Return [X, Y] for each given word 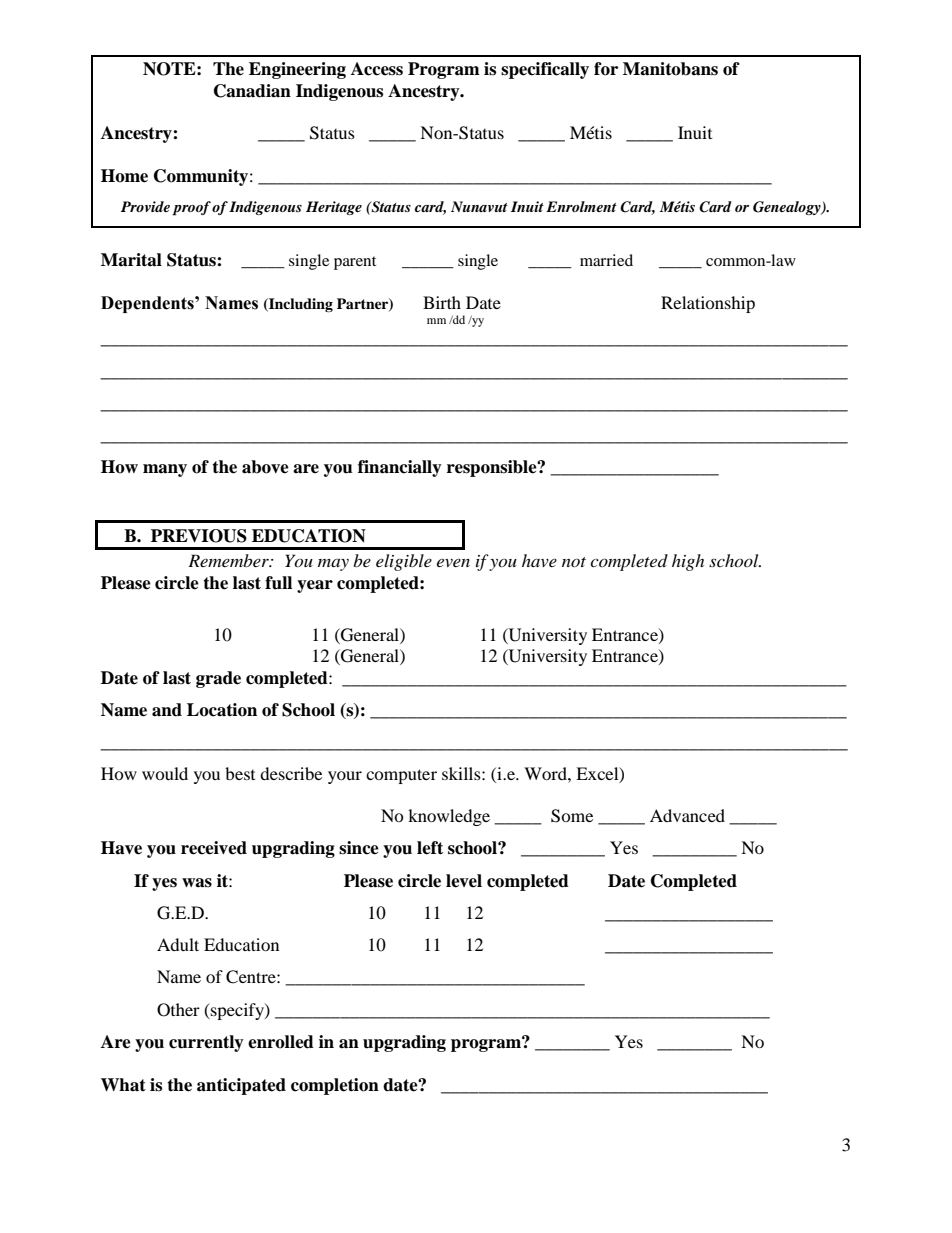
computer [401, 776]
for [606, 69]
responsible [493, 468]
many [165, 470]
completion [335, 1086]
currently [206, 1043]
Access [377, 69]
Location [222, 710]
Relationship [708, 304]
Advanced [687, 815]
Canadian [252, 91]
